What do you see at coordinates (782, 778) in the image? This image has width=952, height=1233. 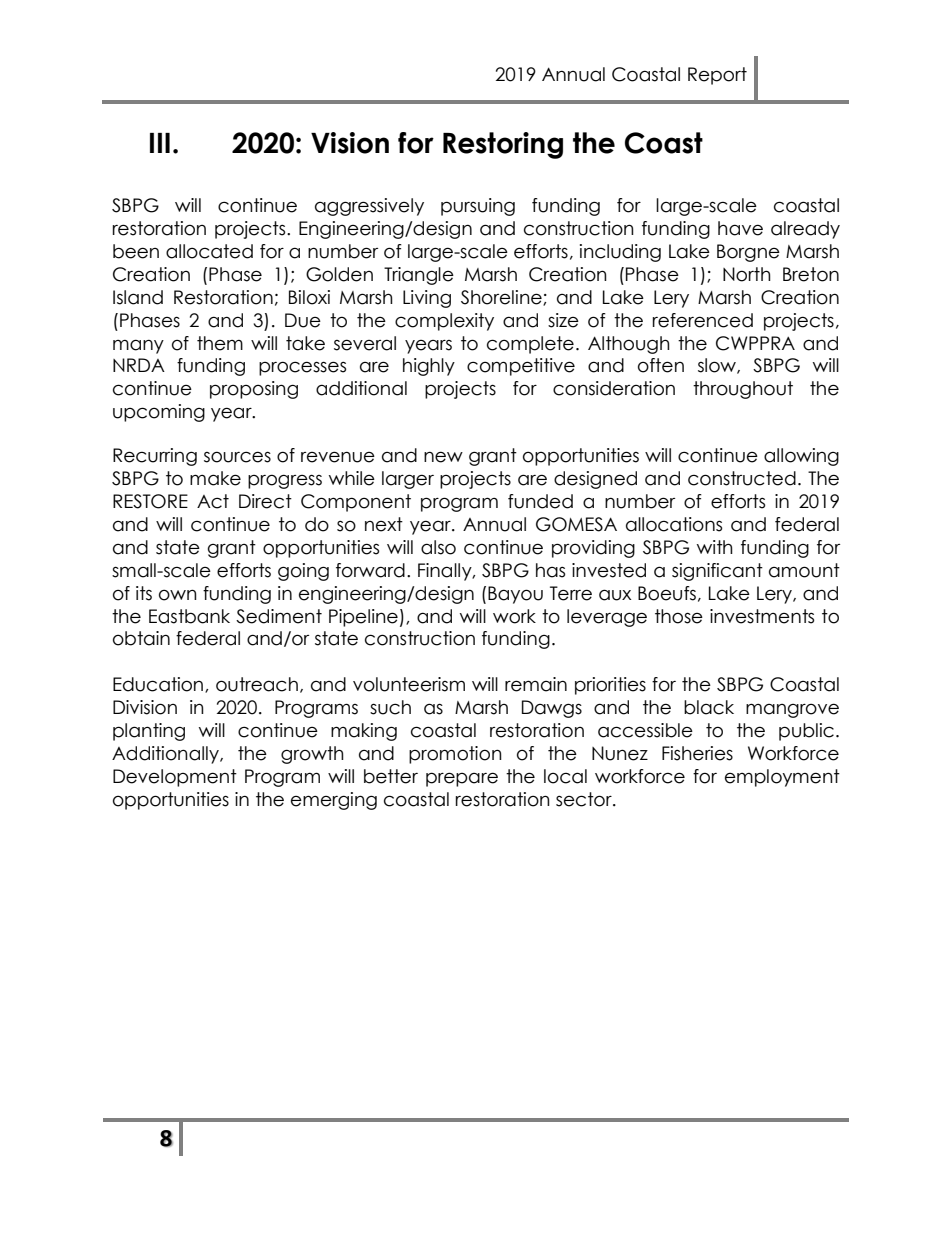 I see `employment` at bounding box center [782, 778].
